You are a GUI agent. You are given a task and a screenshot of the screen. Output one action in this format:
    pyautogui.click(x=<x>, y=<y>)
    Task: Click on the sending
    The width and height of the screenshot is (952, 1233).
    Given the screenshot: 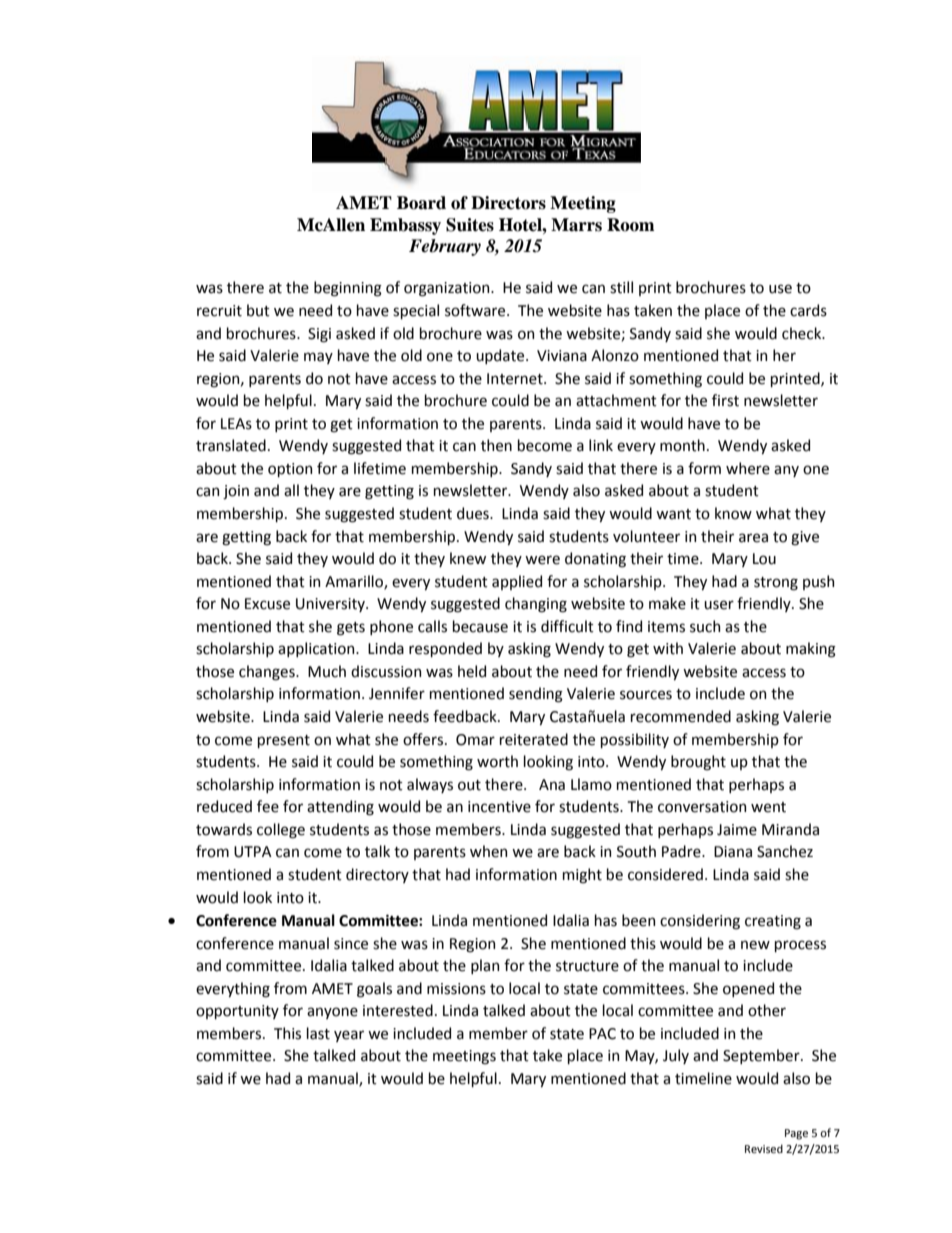 What is the action you would take?
    pyautogui.click(x=536, y=695)
